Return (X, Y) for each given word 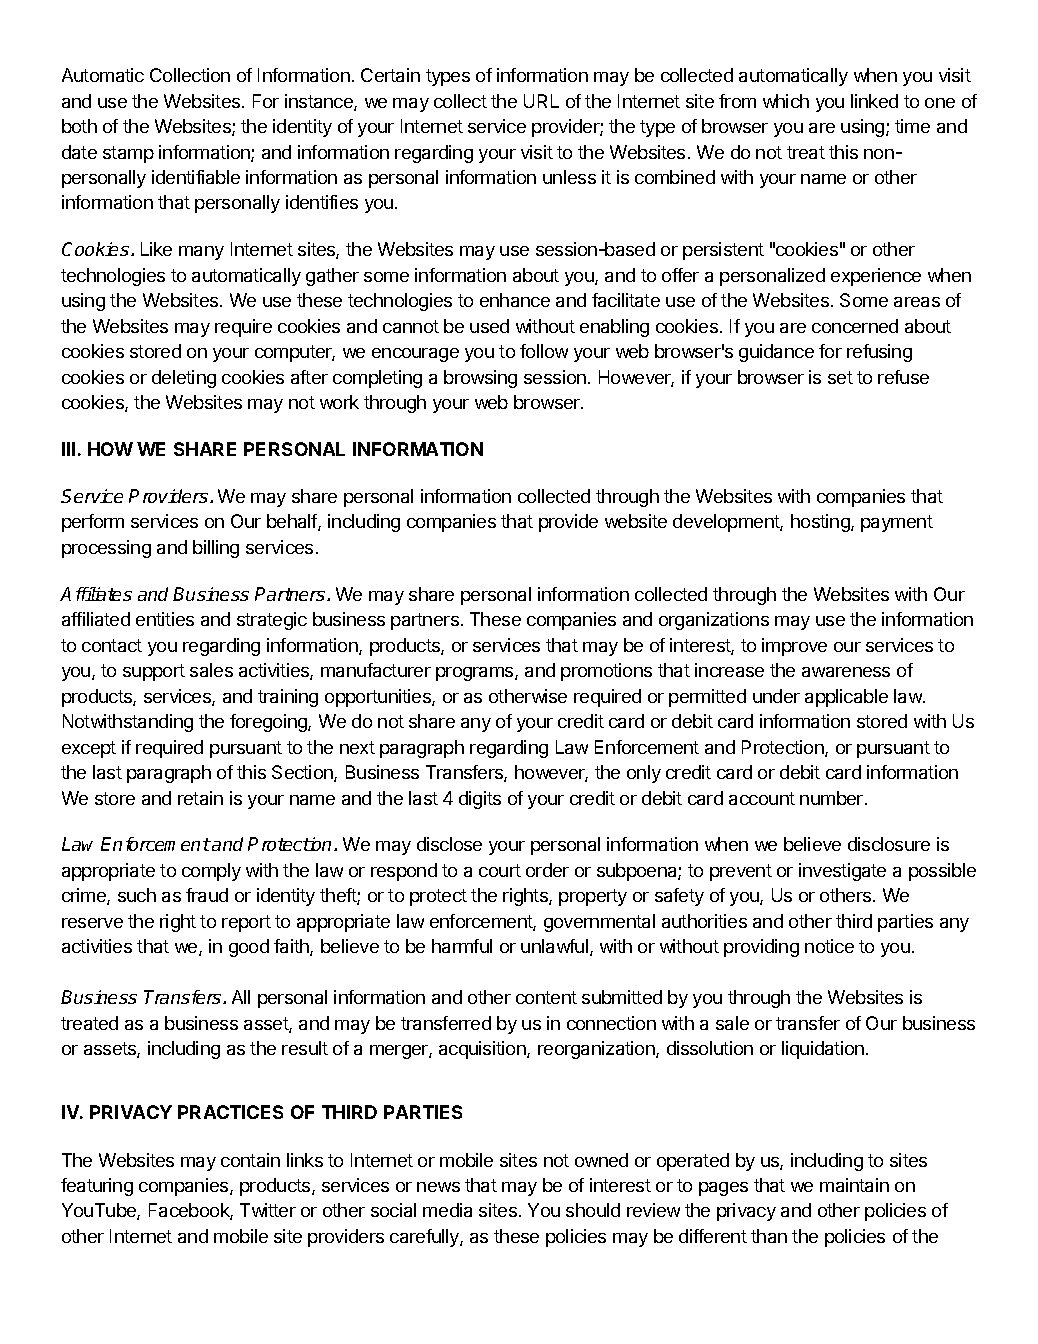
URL (541, 101)
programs (476, 674)
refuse (903, 377)
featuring (97, 1187)
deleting (184, 379)
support (154, 672)
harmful (462, 946)
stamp (128, 154)
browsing (480, 379)
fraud (207, 895)
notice (829, 946)
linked (874, 101)
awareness (846, 672)
